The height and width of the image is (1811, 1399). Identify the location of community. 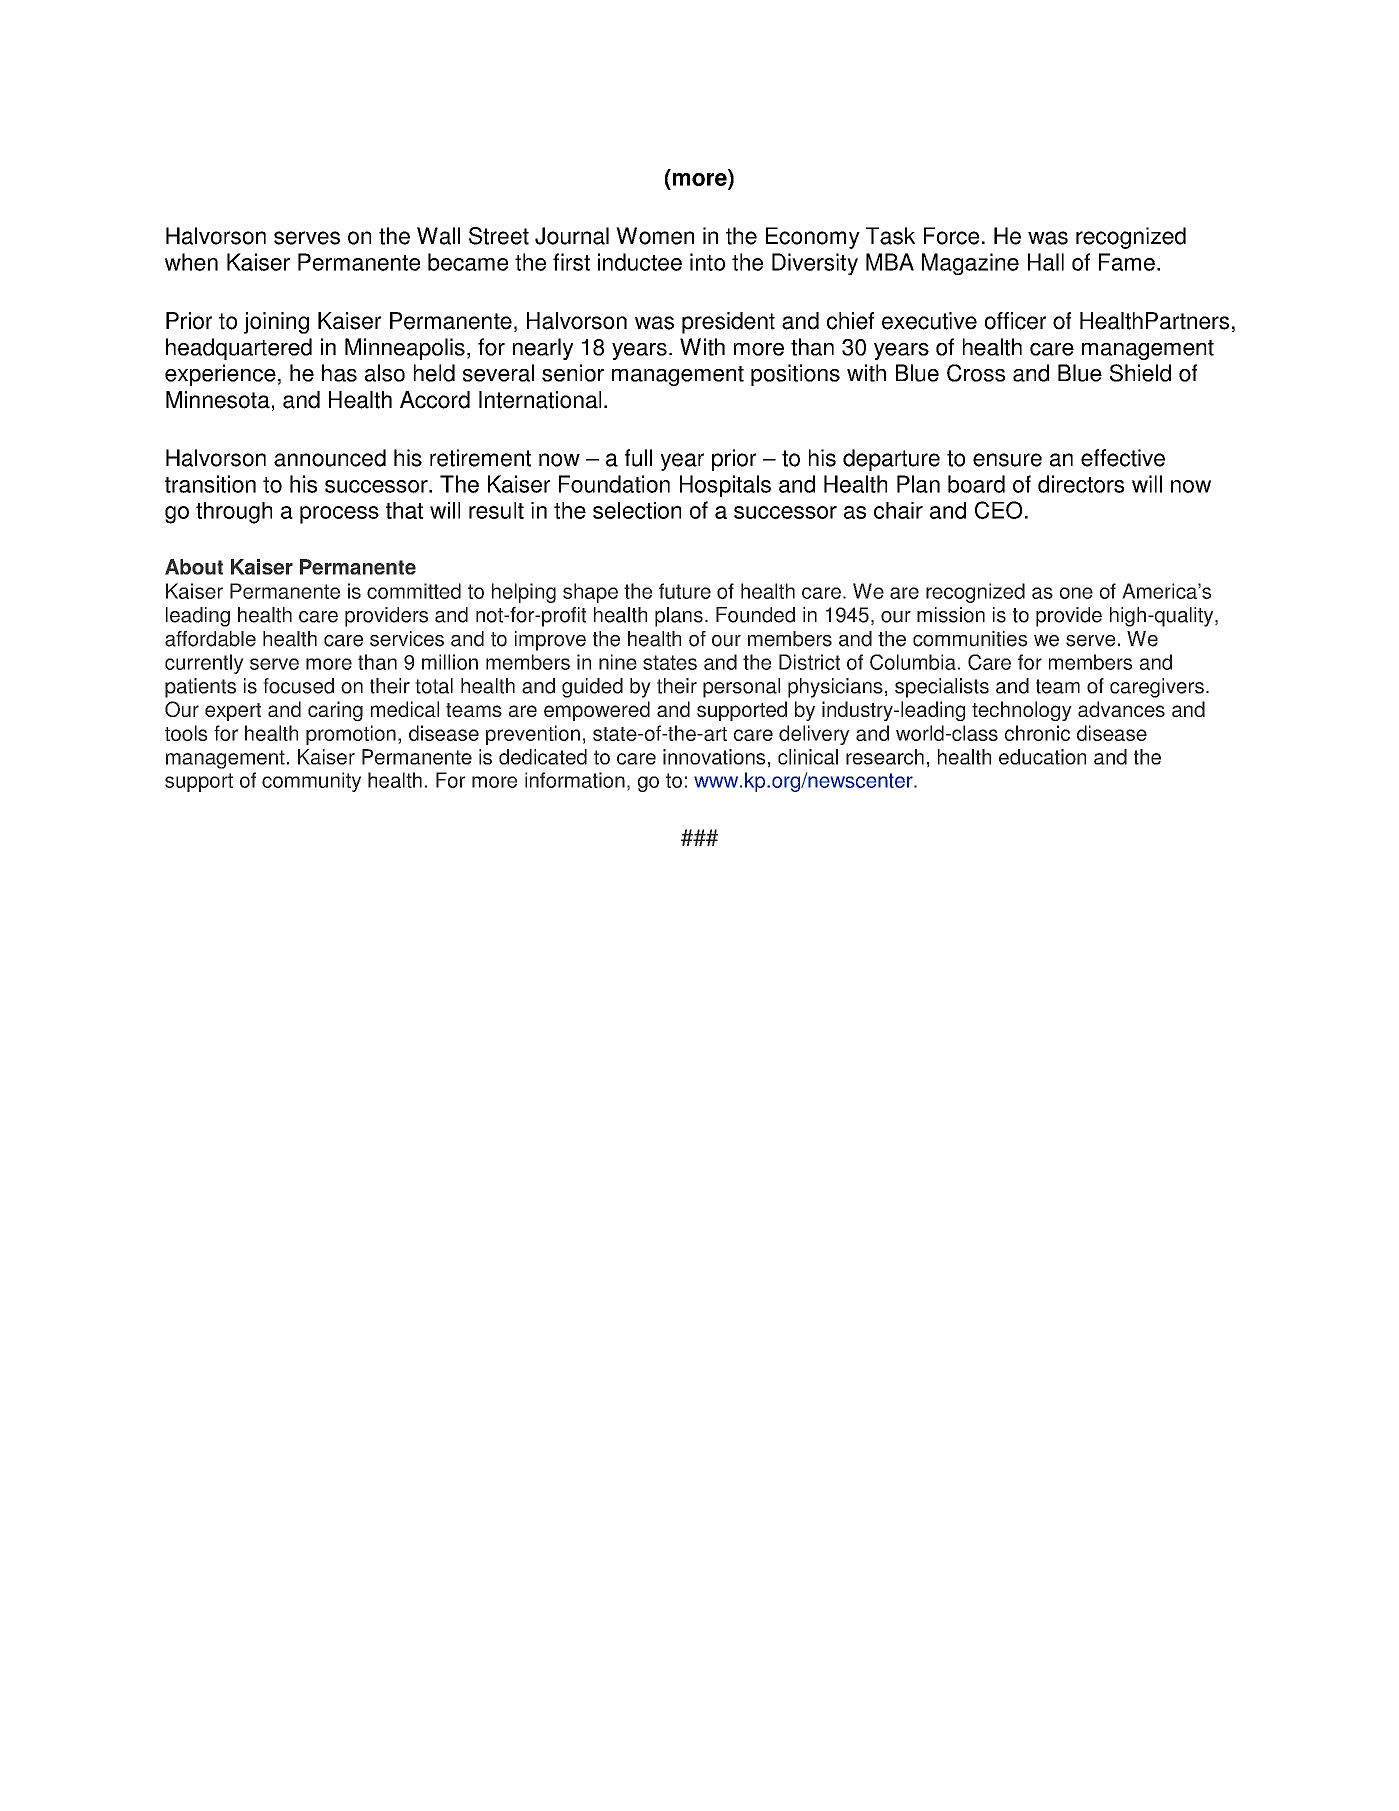
(311, 782).
